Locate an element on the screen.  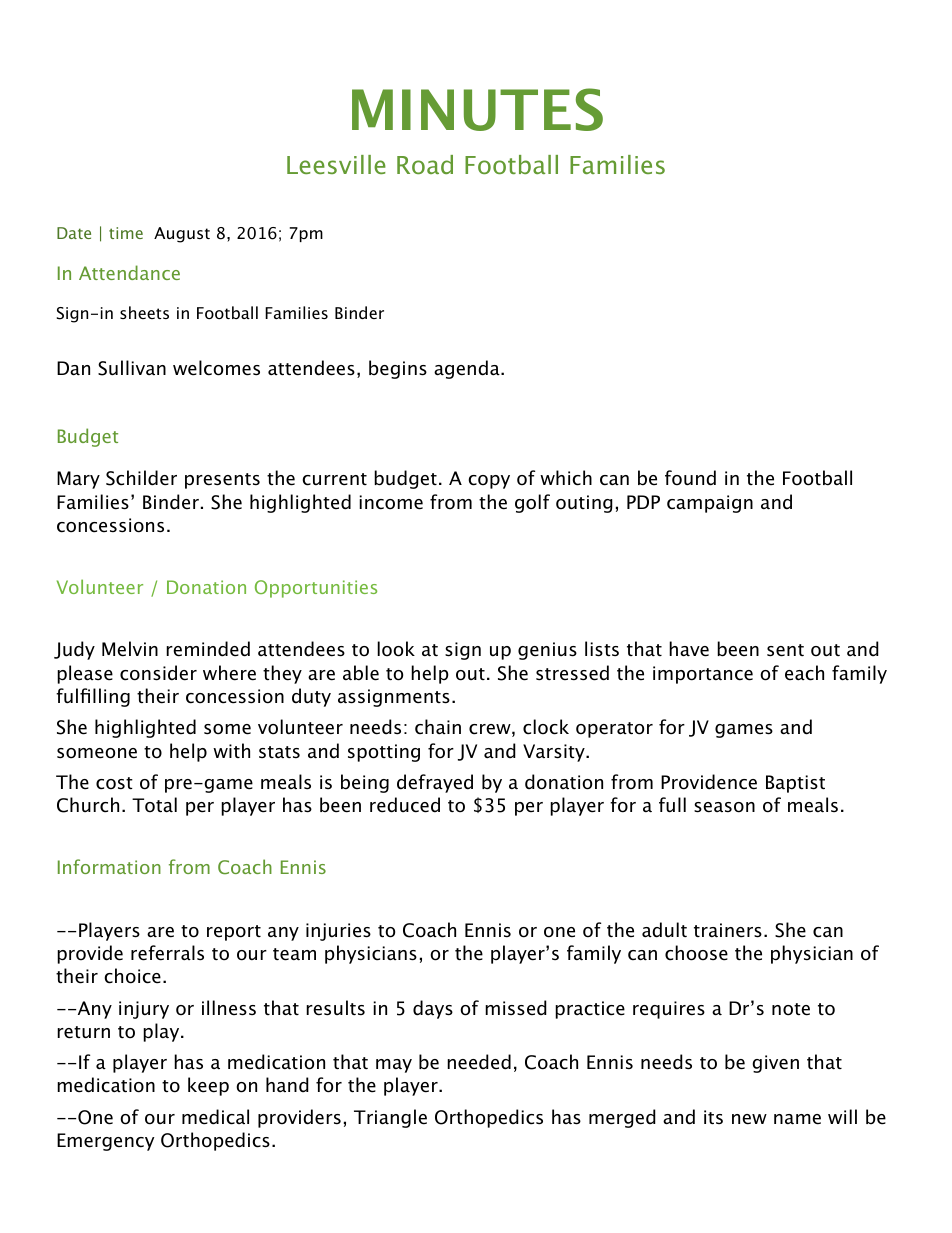
medical is located at coordinates (215, 1117).
